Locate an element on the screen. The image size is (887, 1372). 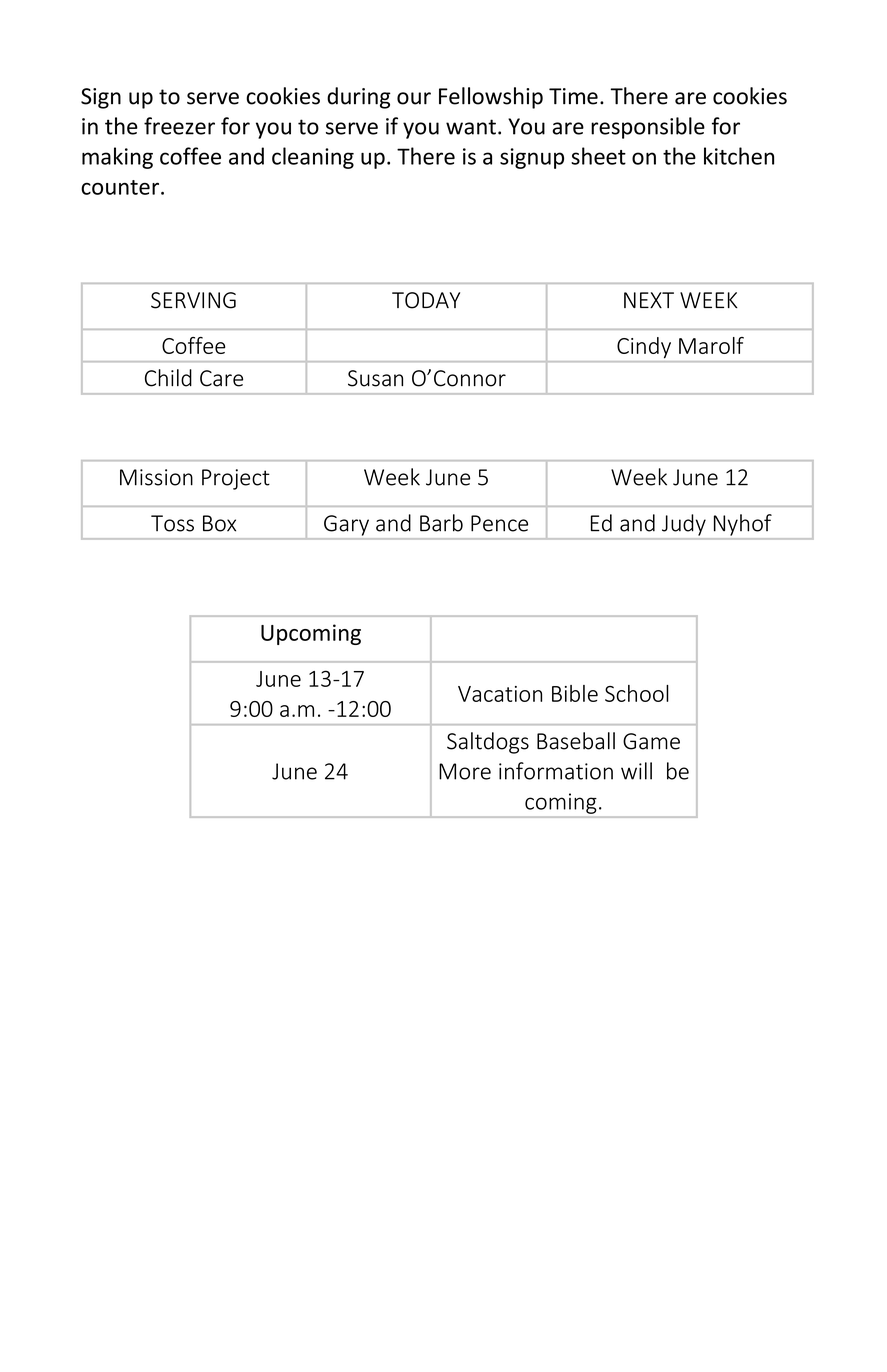
responsible is located at coordinates (648, 128).
